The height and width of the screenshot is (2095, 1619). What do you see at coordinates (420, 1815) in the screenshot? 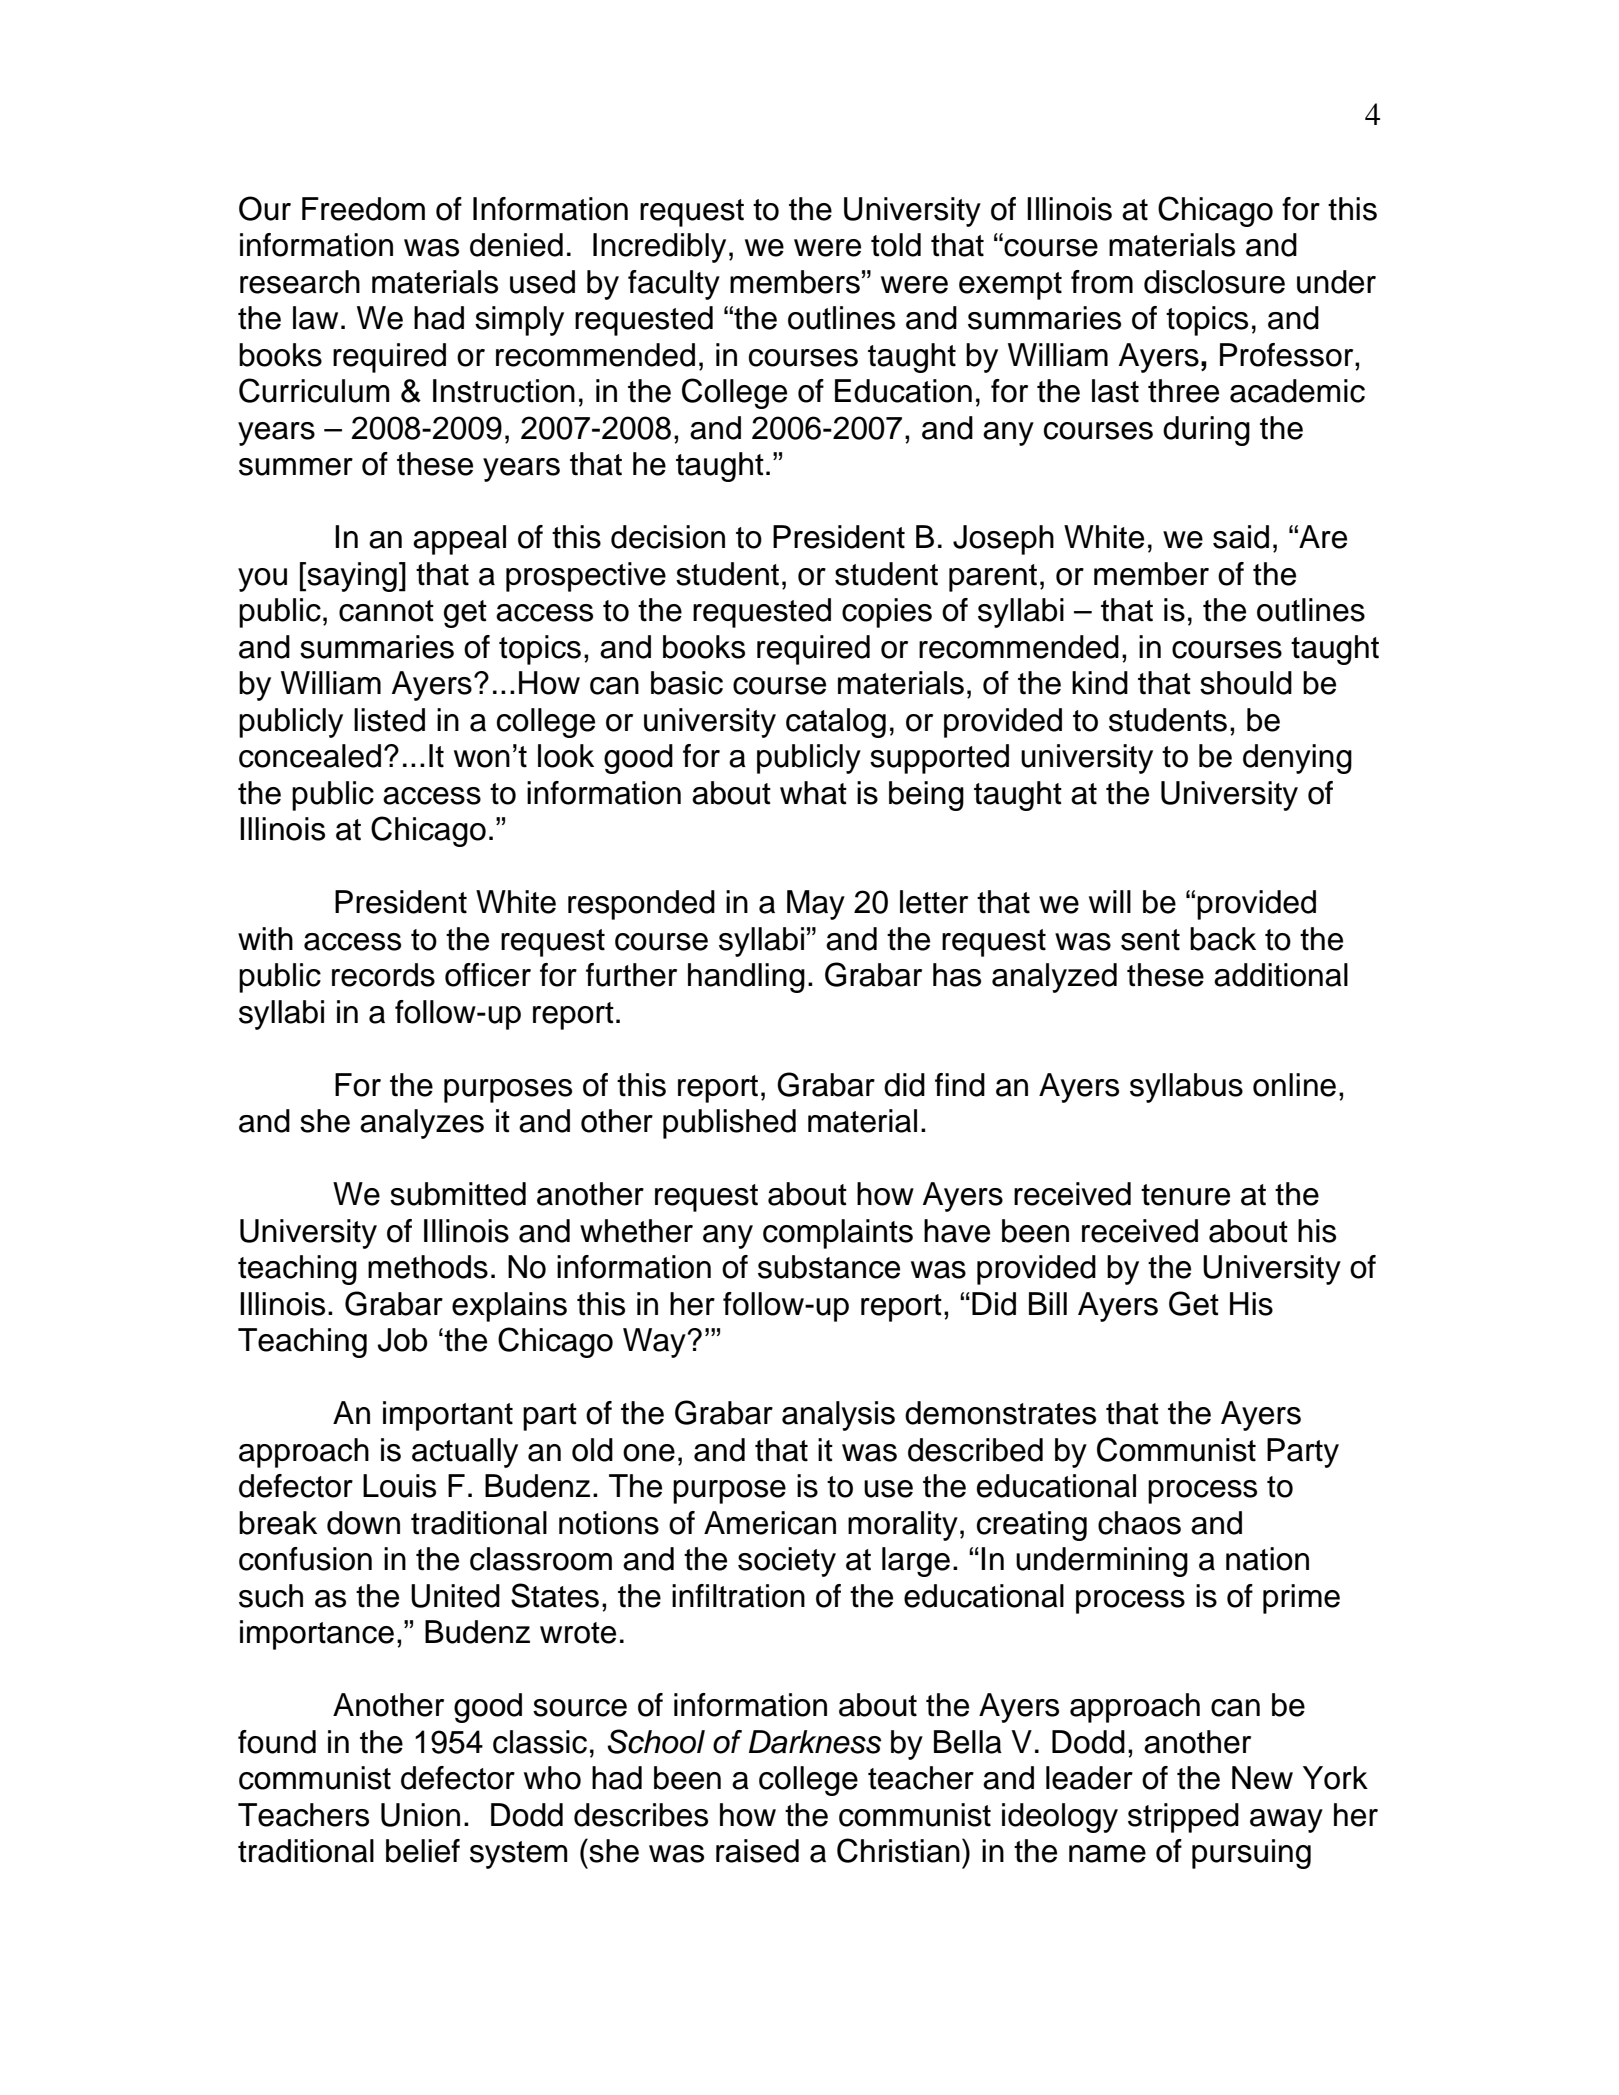
I see `Union` at bounding box center [420, 1815].
